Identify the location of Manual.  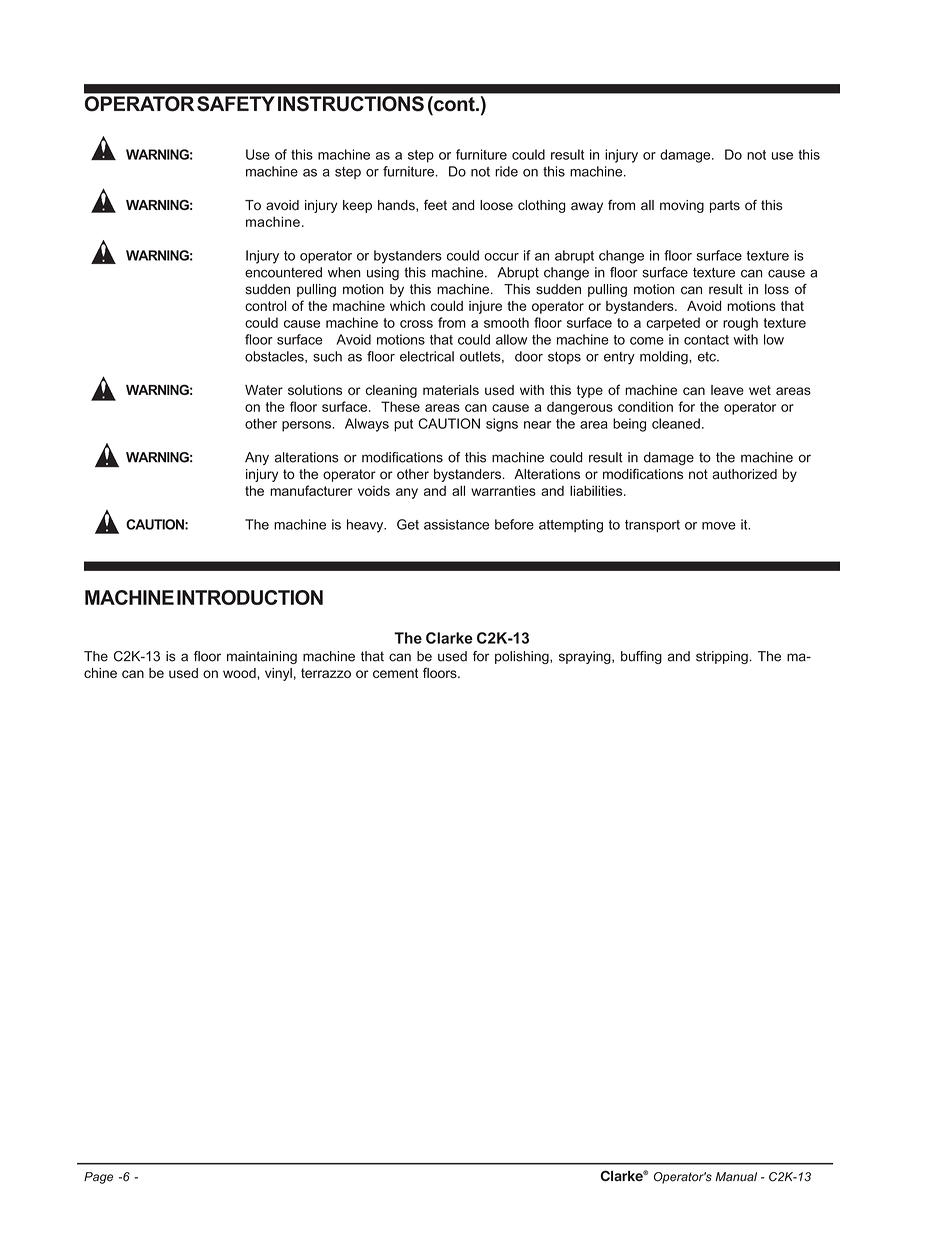
(736, 1177).
